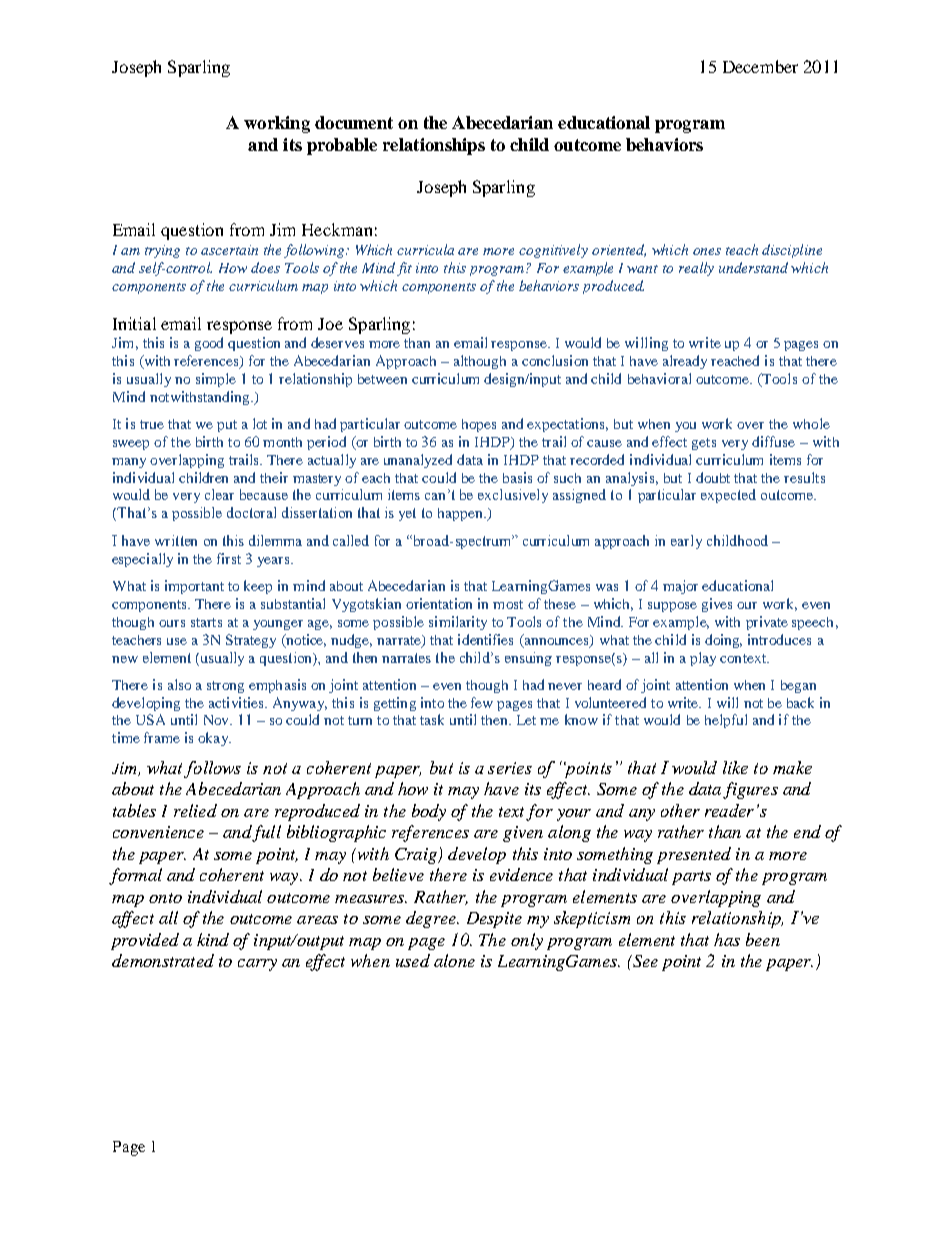  What do you see at coordinates (439, 603) in the screenshot?
I see `orientation` at bounding box center [439, 603].
